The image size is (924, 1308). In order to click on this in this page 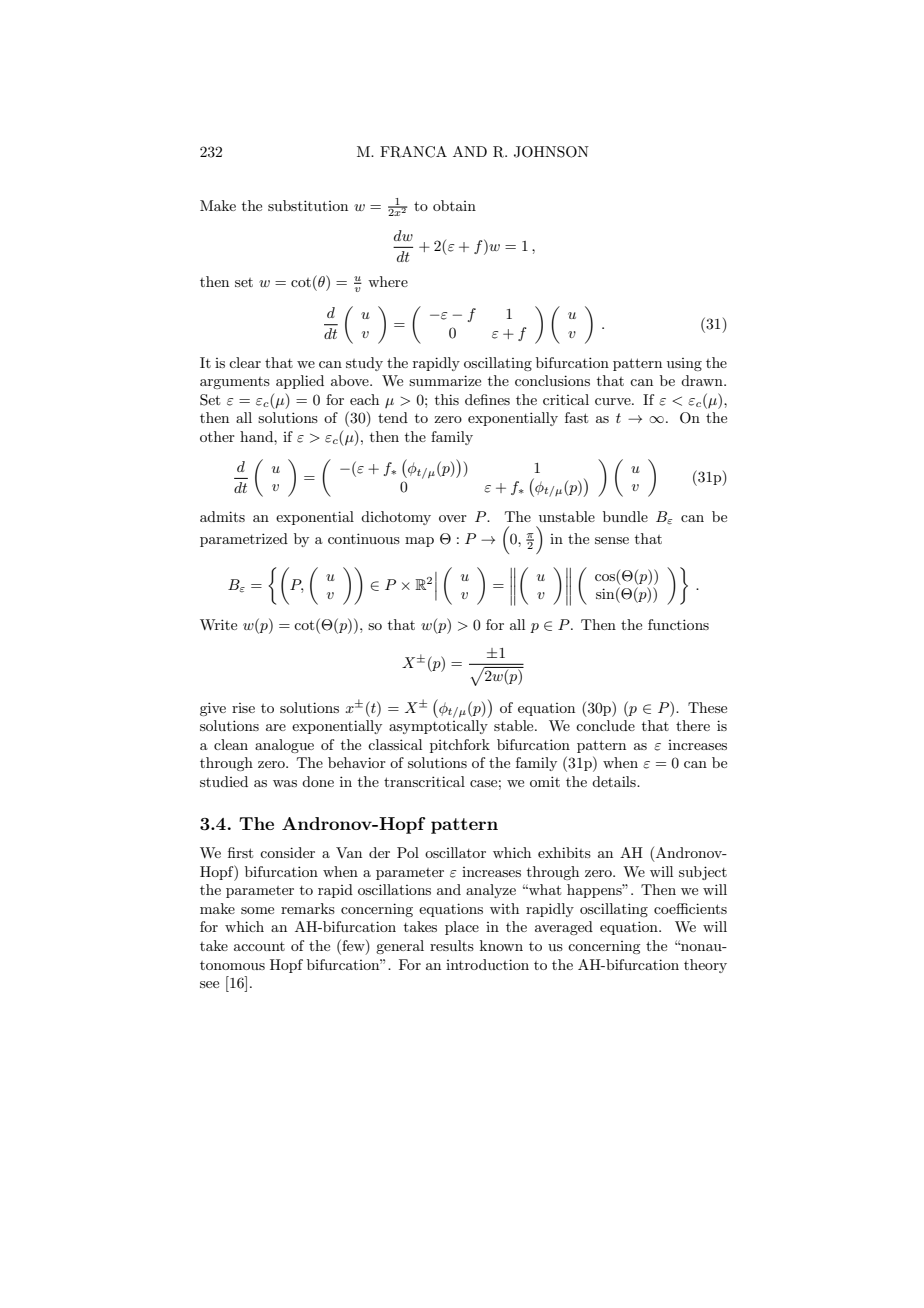, I will do `click(447, 399)`.
